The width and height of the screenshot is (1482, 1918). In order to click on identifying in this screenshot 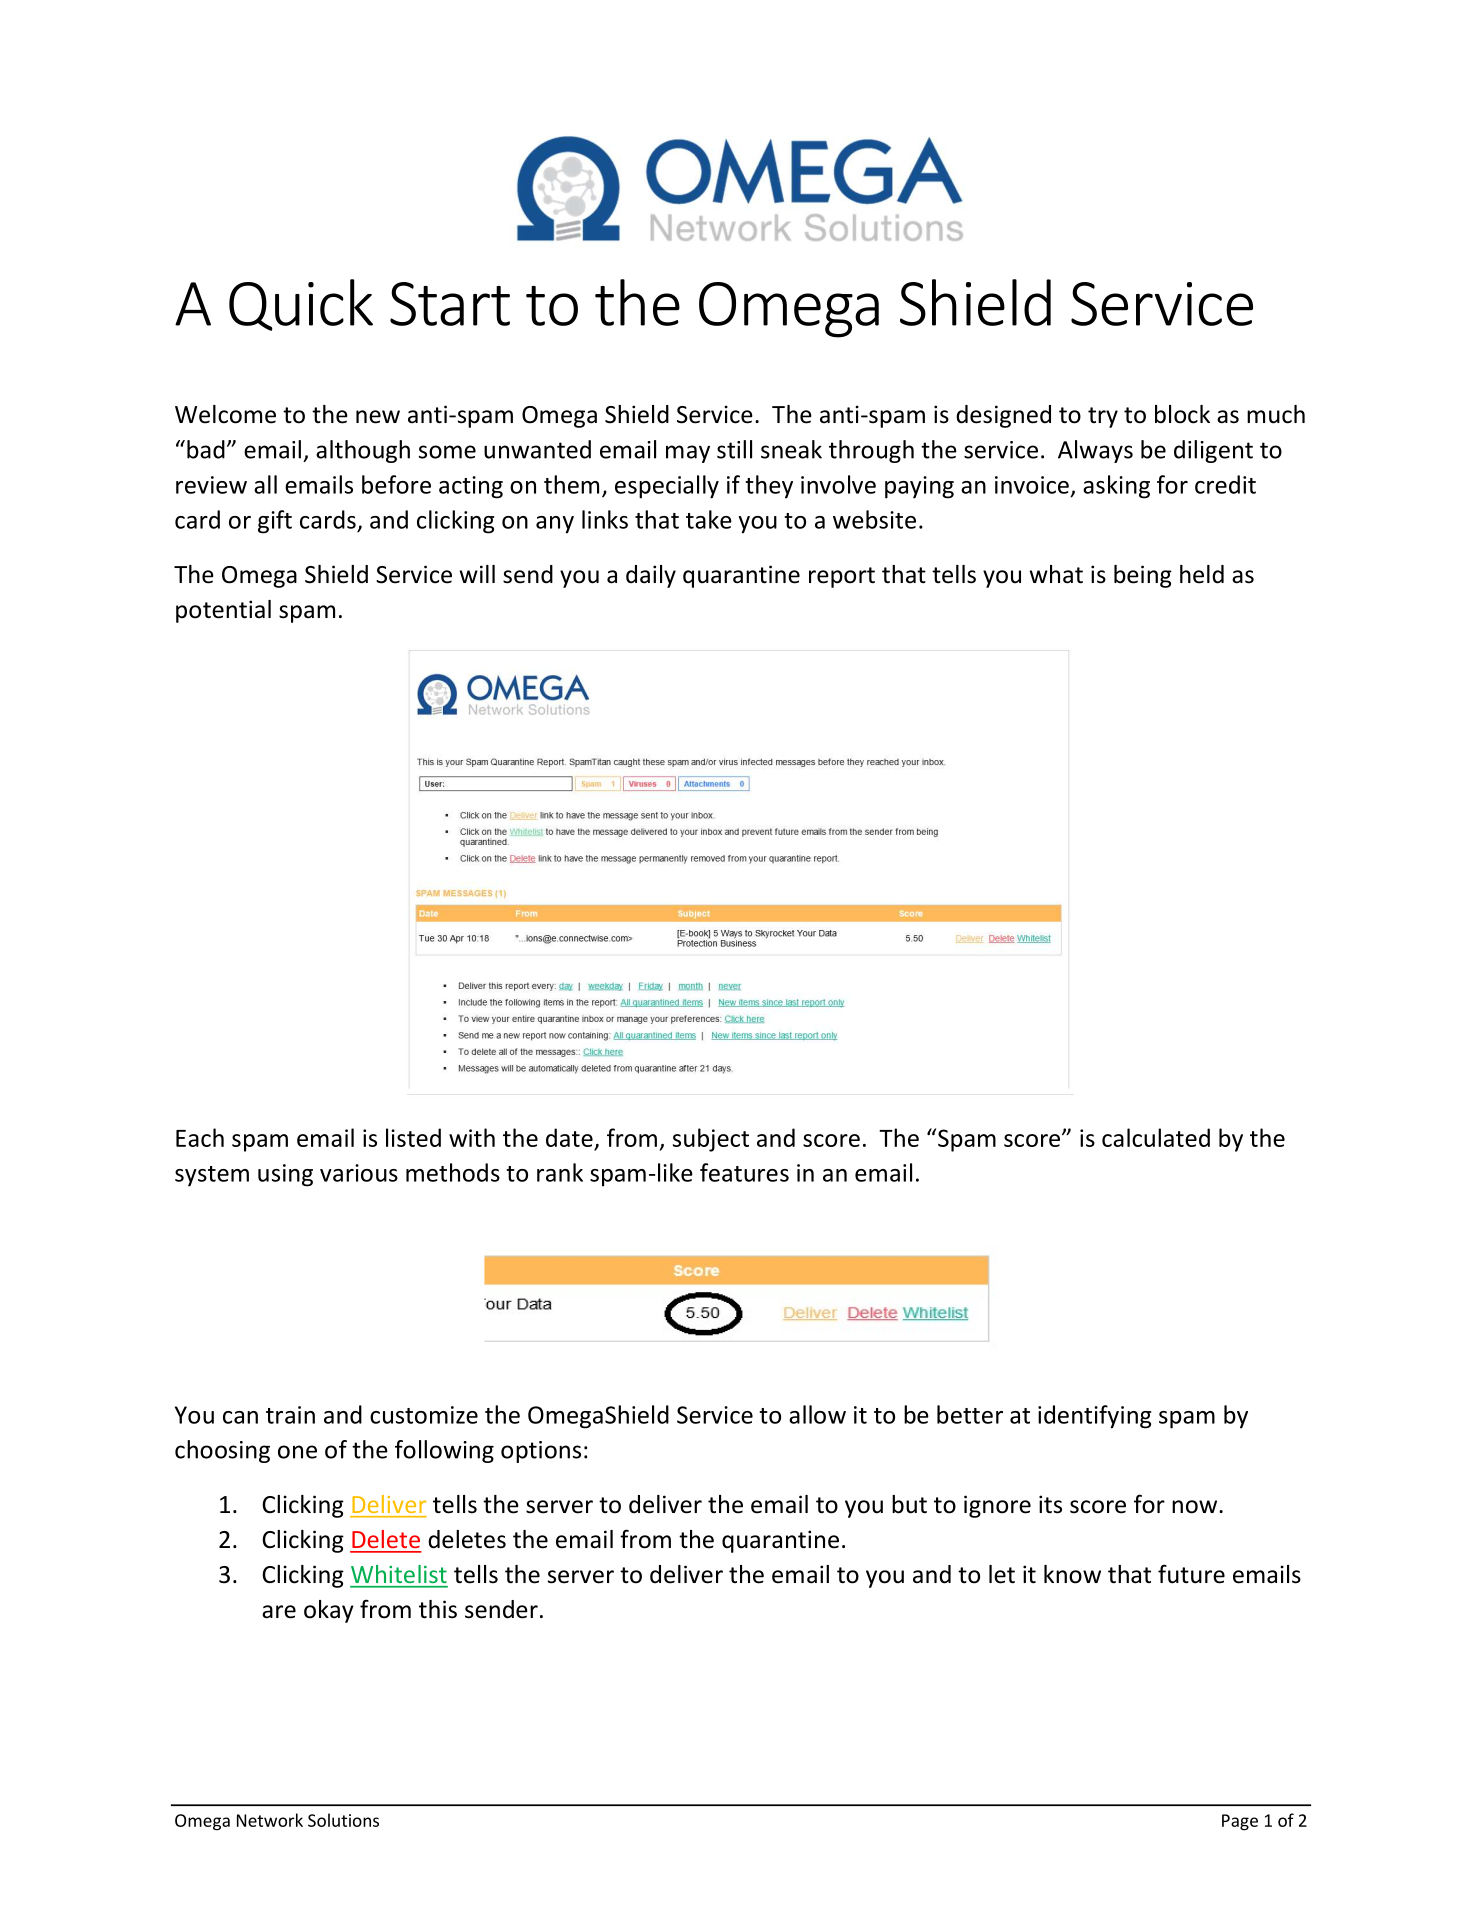, I will do `click(1094, 1417)`.
